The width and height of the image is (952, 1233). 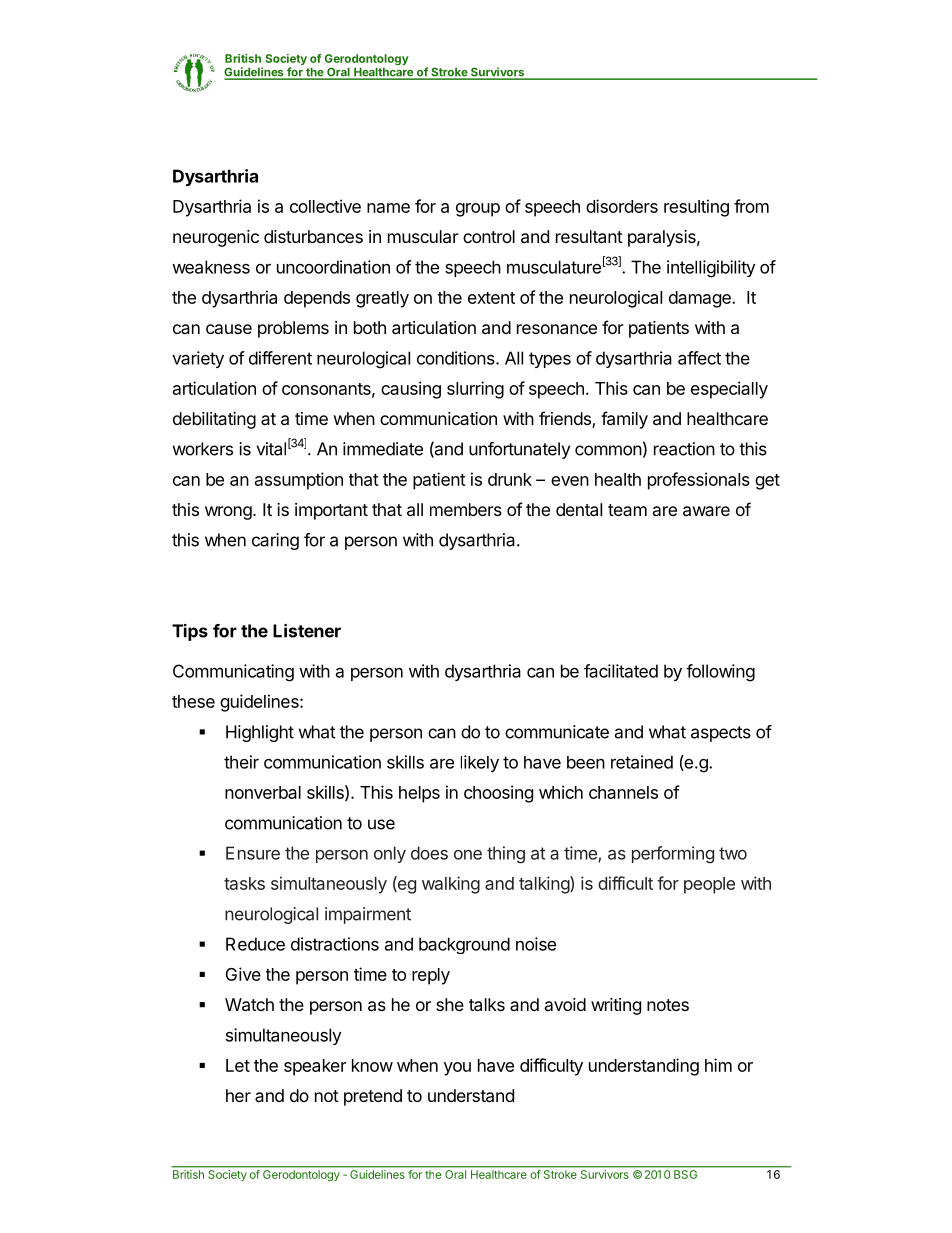 I want to click on control, so click(x=489, y=236).
